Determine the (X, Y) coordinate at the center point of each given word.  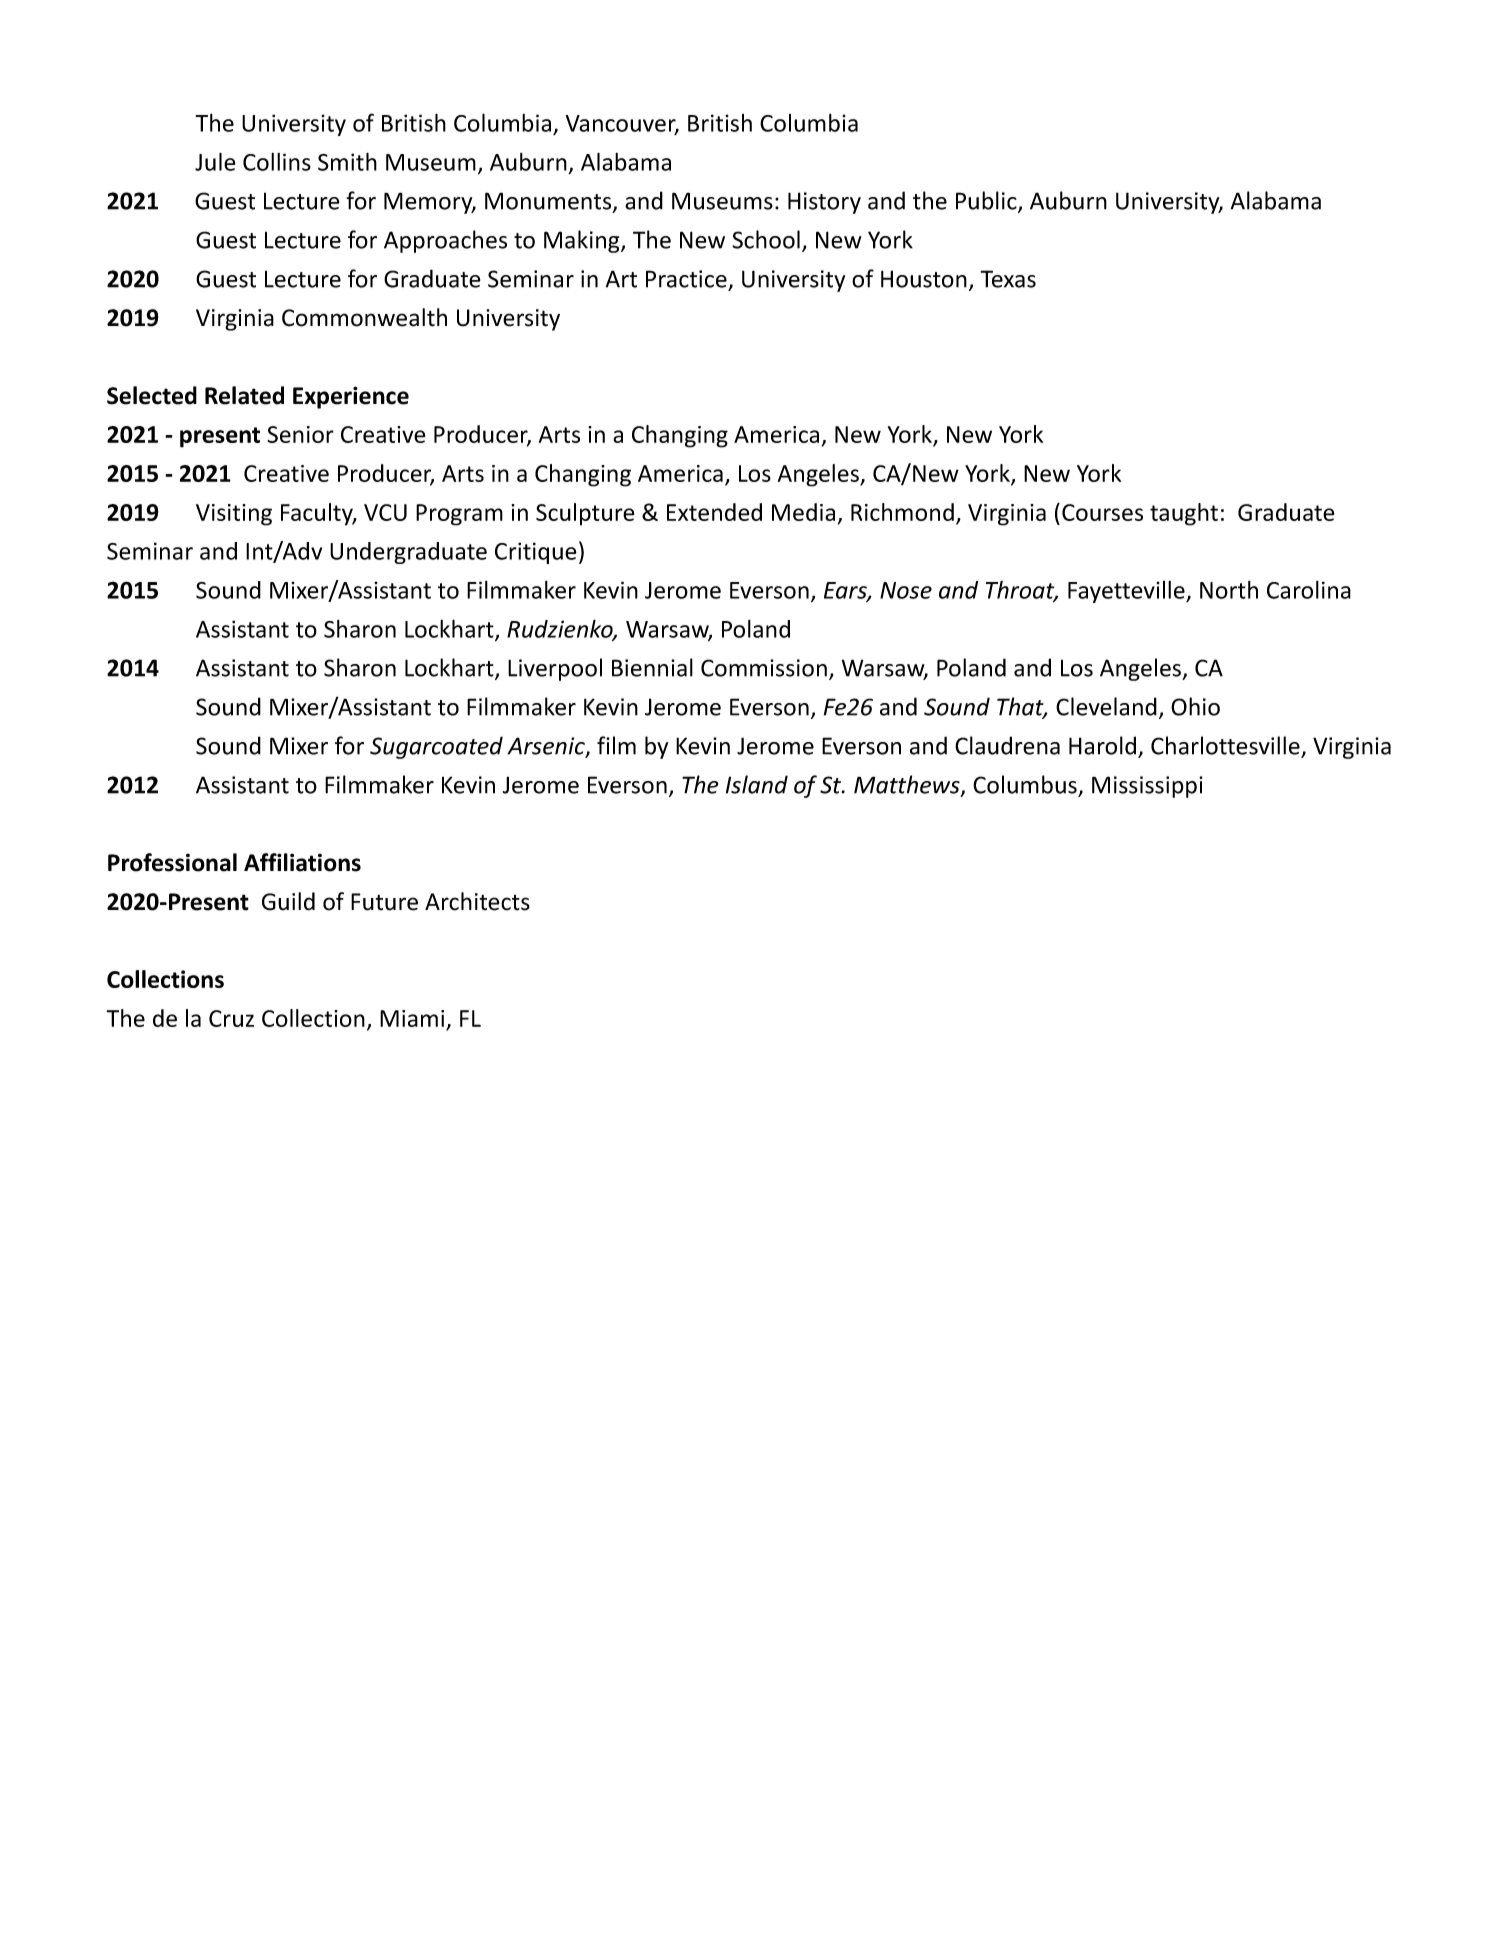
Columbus (1025, 784)
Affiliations (302, 862)
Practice (686, 279)
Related (244, 395)
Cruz (231, 1018)
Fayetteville (1127, 592)
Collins (277, 162)
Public (987, 201)
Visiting (234, 515)
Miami (412, 1018)
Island (757, 784)
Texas (1008, 279)
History (824, 203)
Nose (906, 590)
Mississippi (1147, 787)
